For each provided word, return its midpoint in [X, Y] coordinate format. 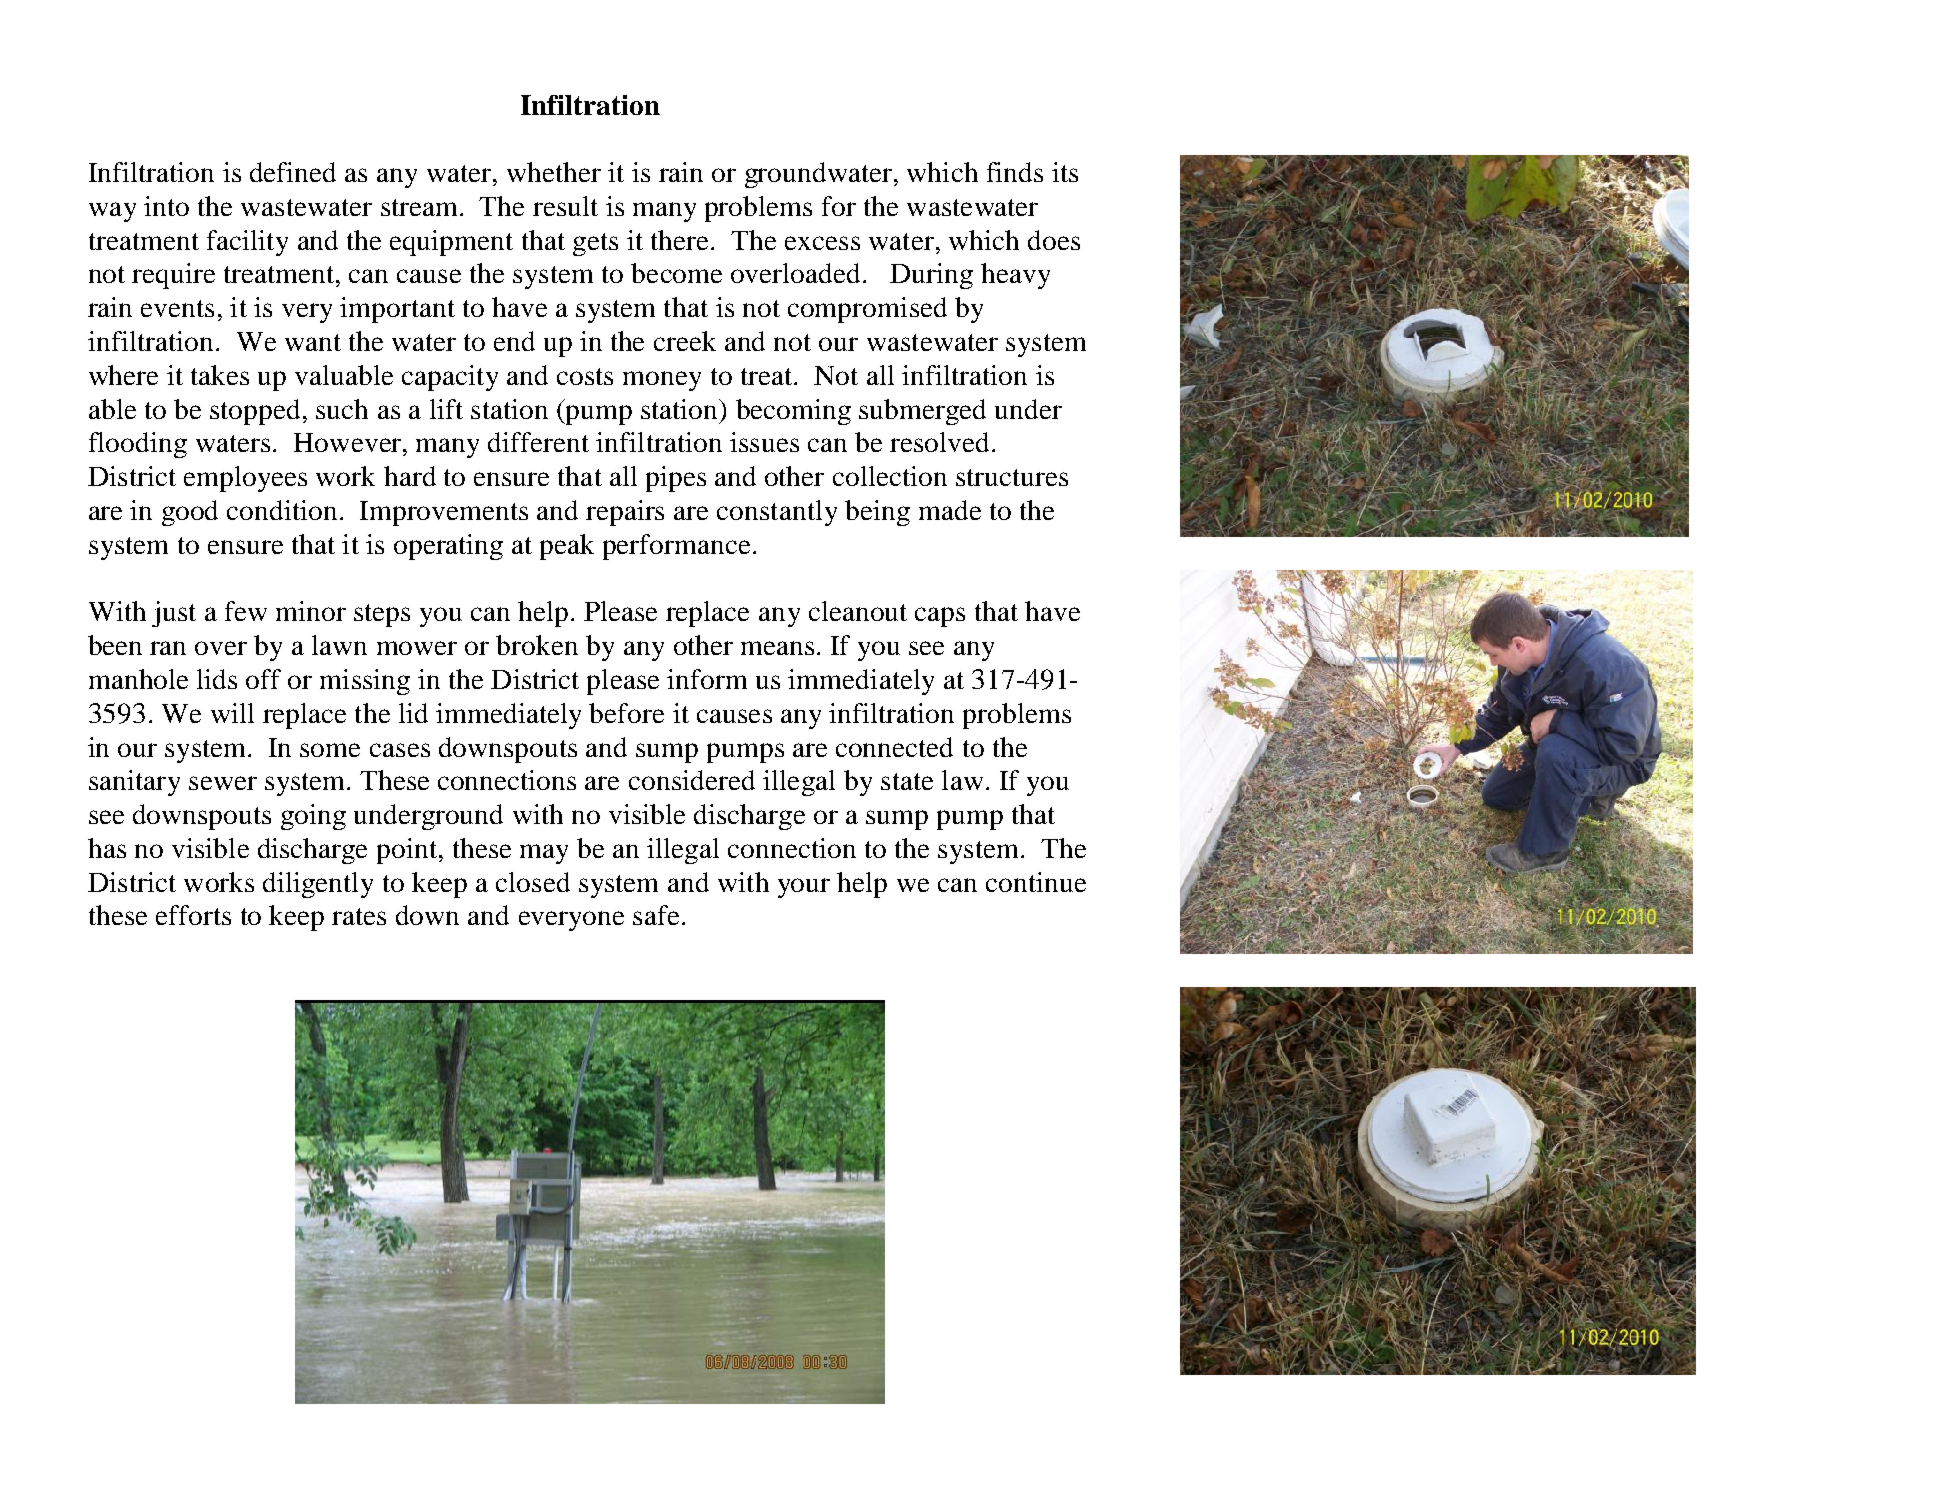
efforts [193, 915]
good [190, 513]
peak [567, 547]
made [950, 510]
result [565, 206]
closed [533, 882]
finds [1015, 172]
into [166, 206]
